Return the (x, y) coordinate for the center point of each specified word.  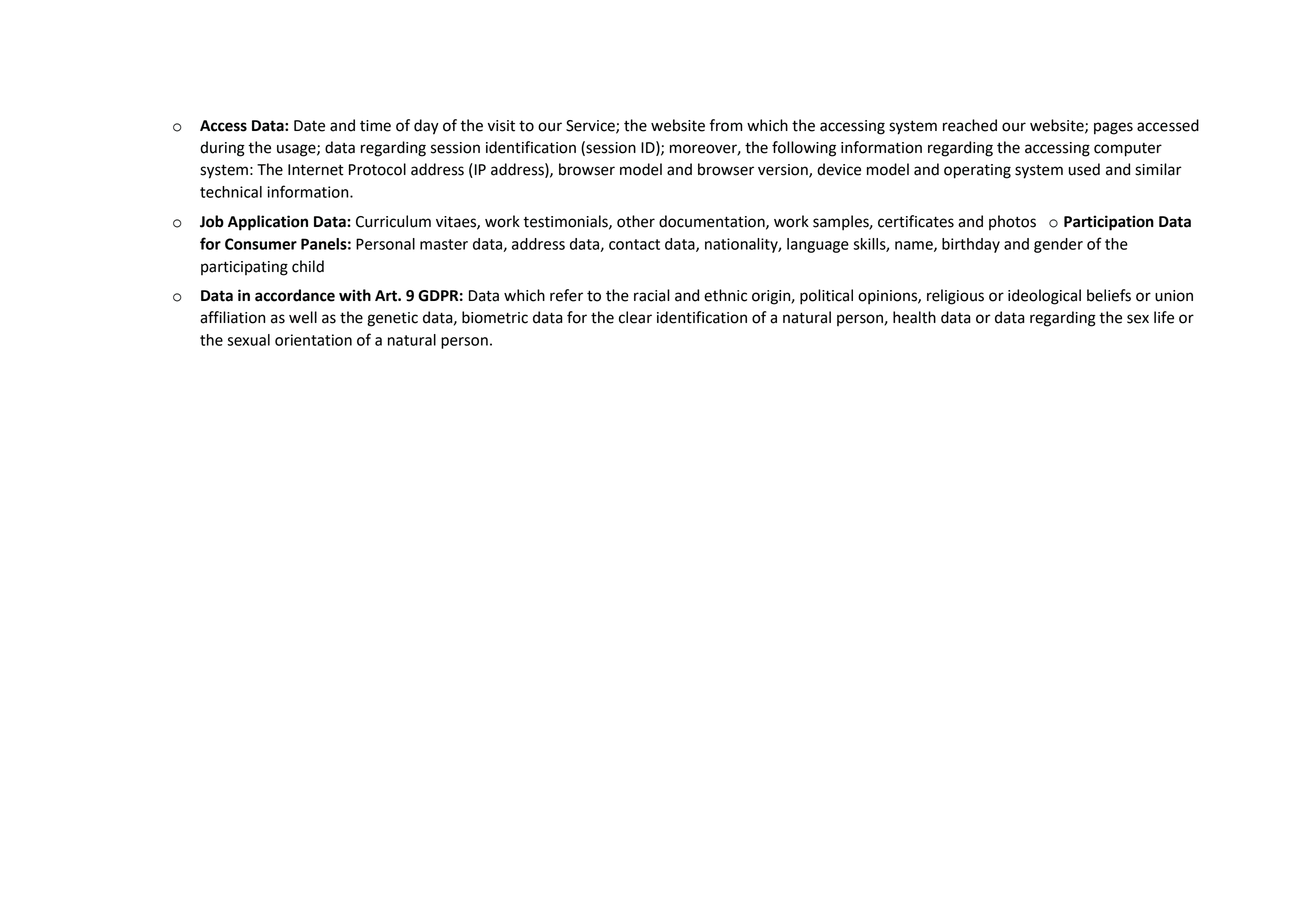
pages (1113, 128)
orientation (313, 340)
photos (1012, 222)
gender (1058, 245)
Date (309, 126)
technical (231, 192)
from (726, 125)
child (308, 266)
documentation (713, 222)
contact (634, 244)
